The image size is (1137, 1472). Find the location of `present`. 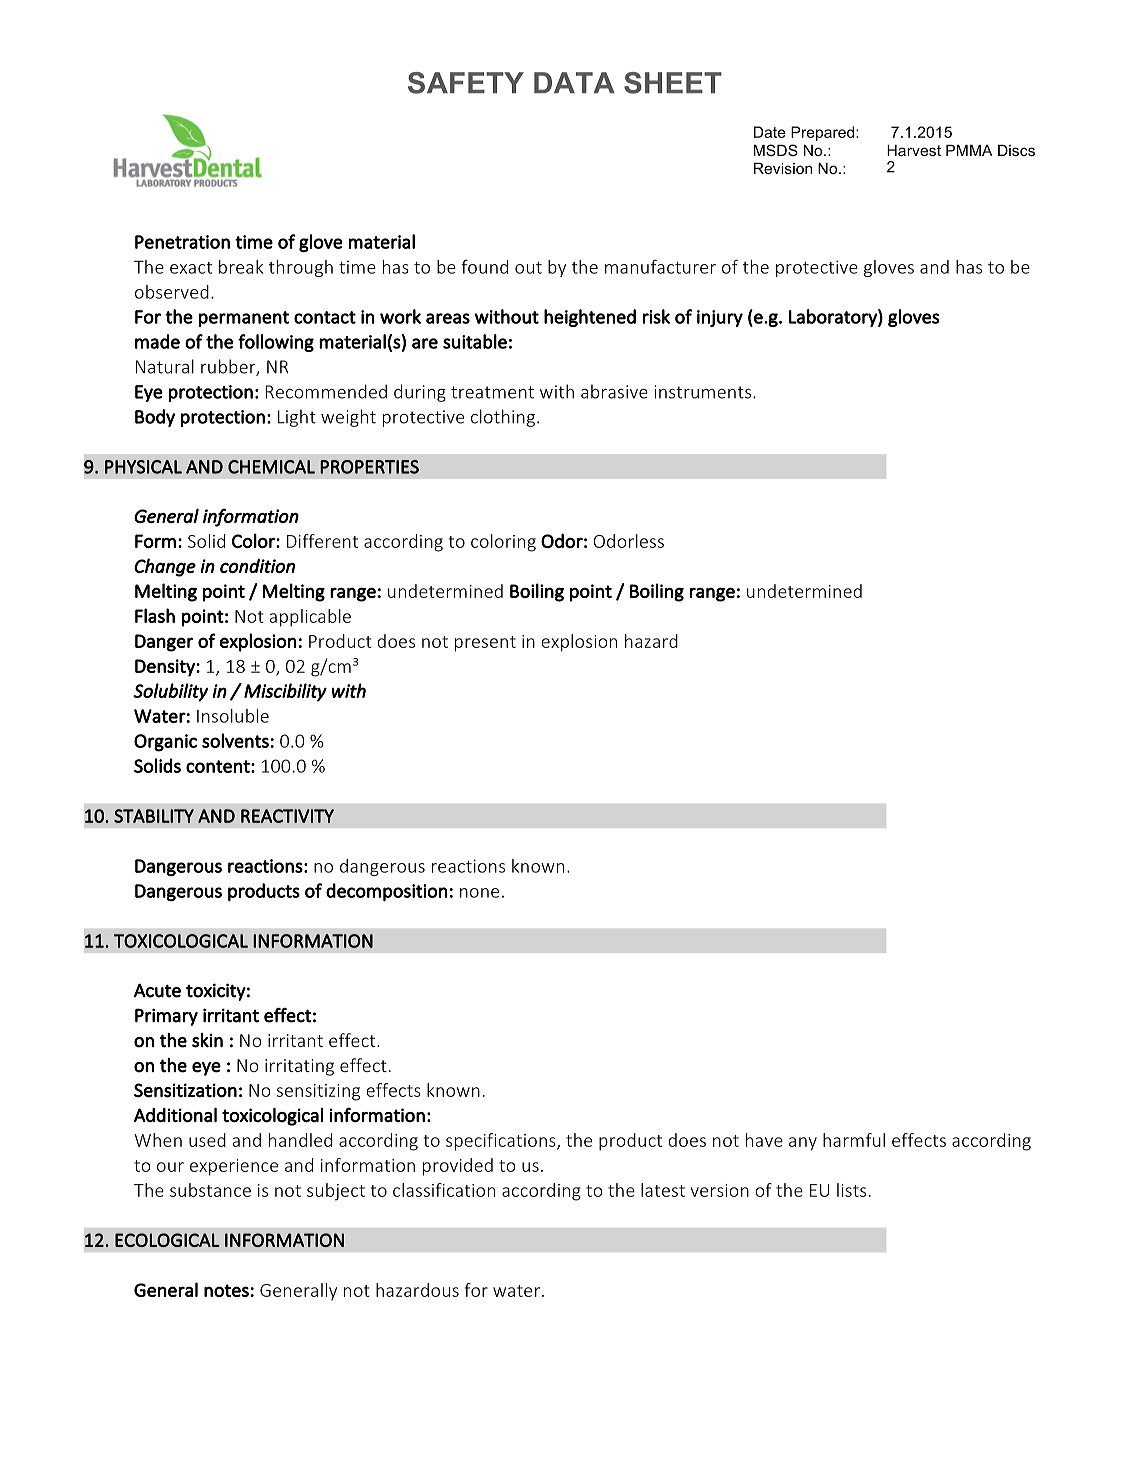

present is located at coordinates (485, 644).
